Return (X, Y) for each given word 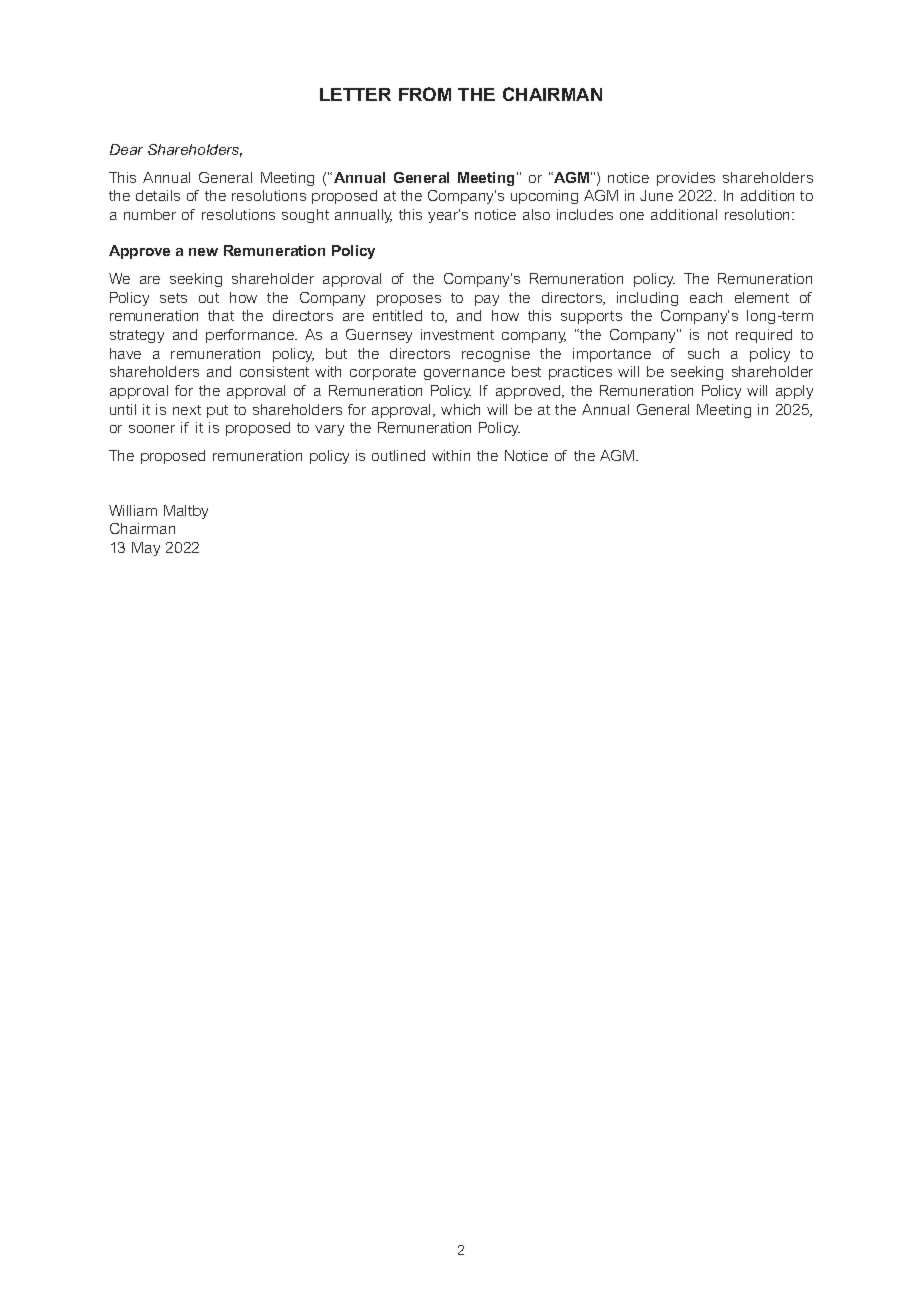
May (146, 549)
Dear (126, 149)
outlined (398, 455)
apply (794, 392)
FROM (425, 94)
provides (686, 179)
